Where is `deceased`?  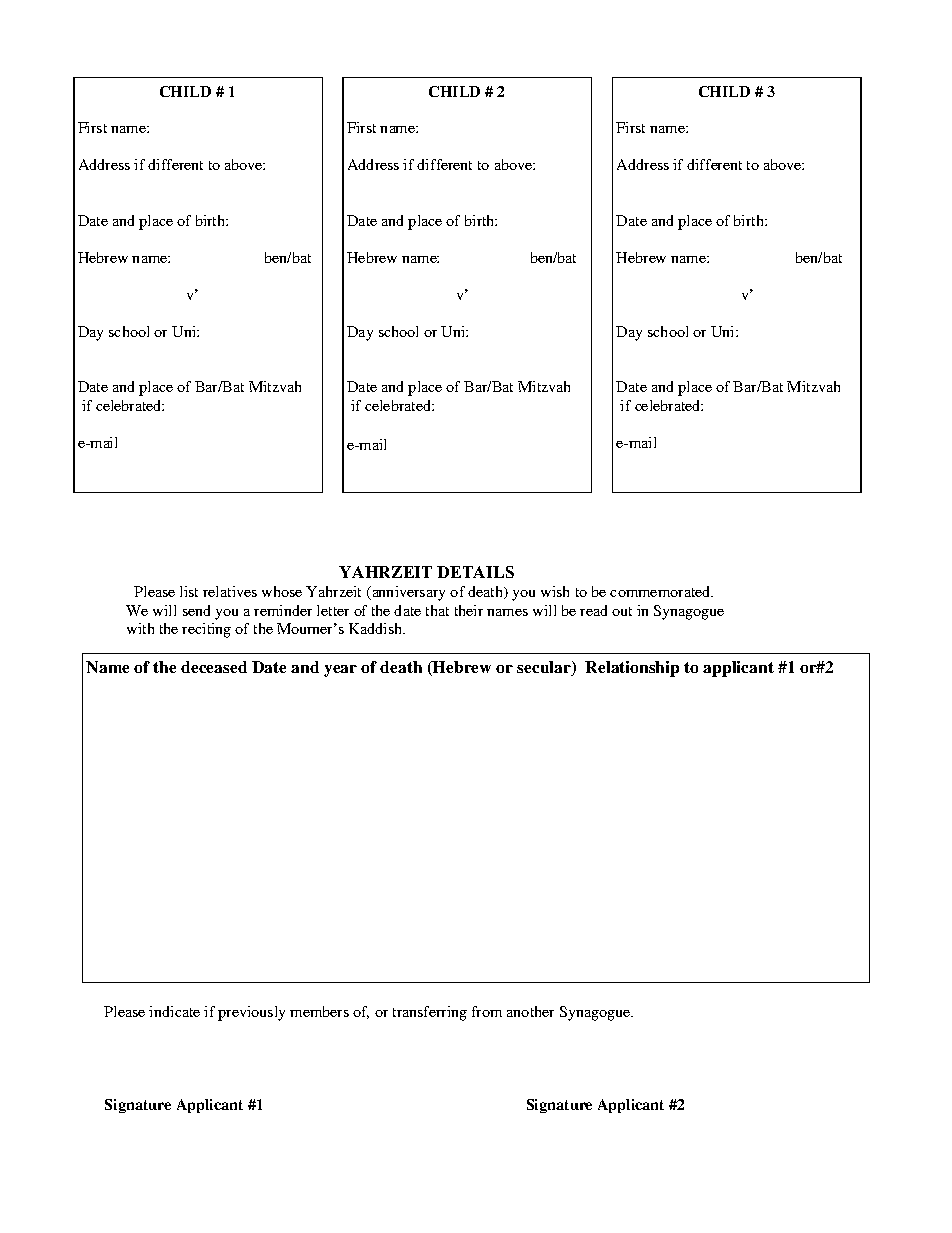 deceased is located at coordinates (214, 667).
